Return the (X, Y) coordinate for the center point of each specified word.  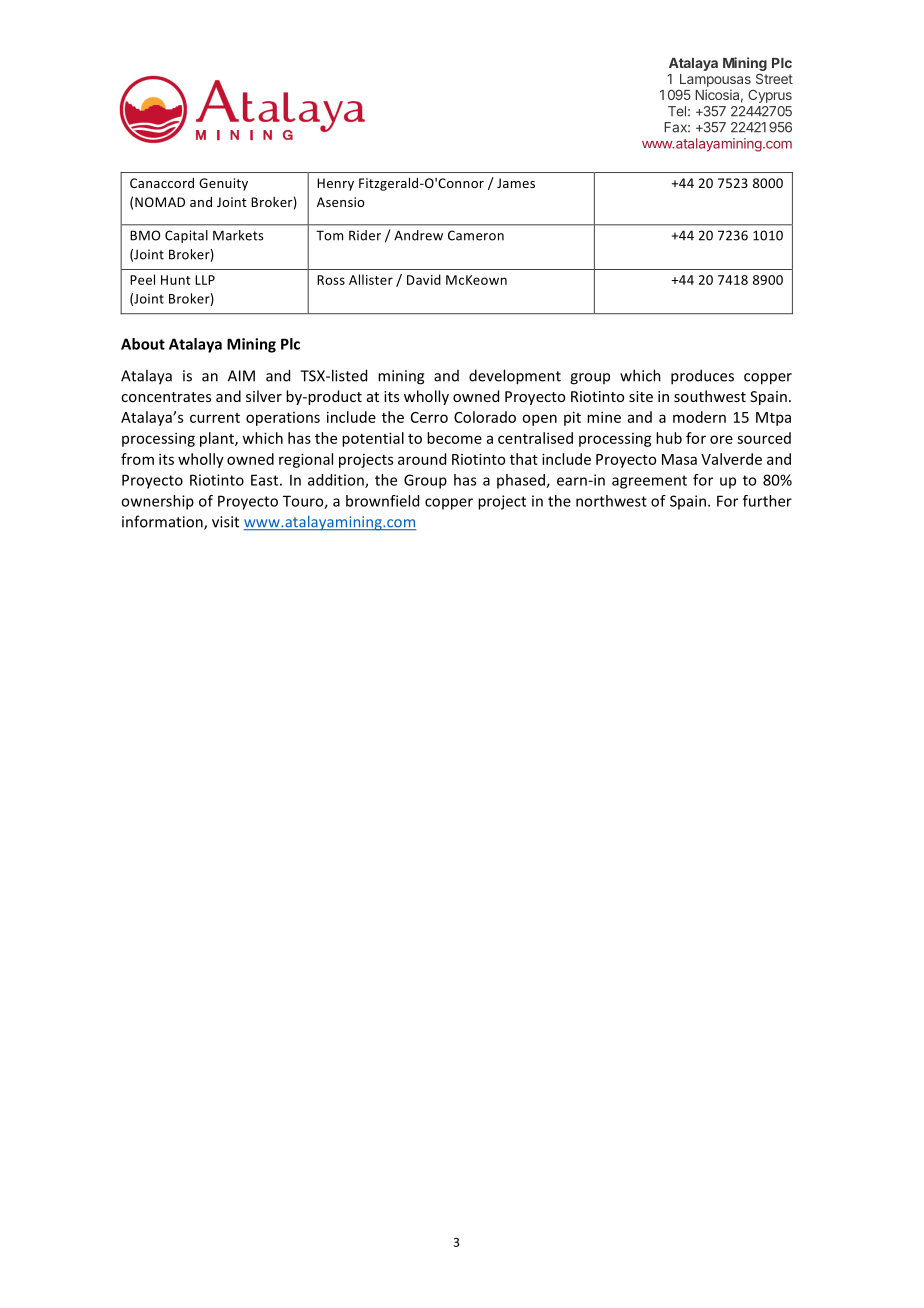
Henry (335, 184)
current (215, 418)
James (516, 183)
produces (702, 377)
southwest (710, 396)
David (424, 279)
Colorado (485, 417)
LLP (205, 280)
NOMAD (160, 202)
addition (337, 481)
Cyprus (770, 96)
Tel (677, 111)
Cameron (476, 235)
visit (225, 522)
